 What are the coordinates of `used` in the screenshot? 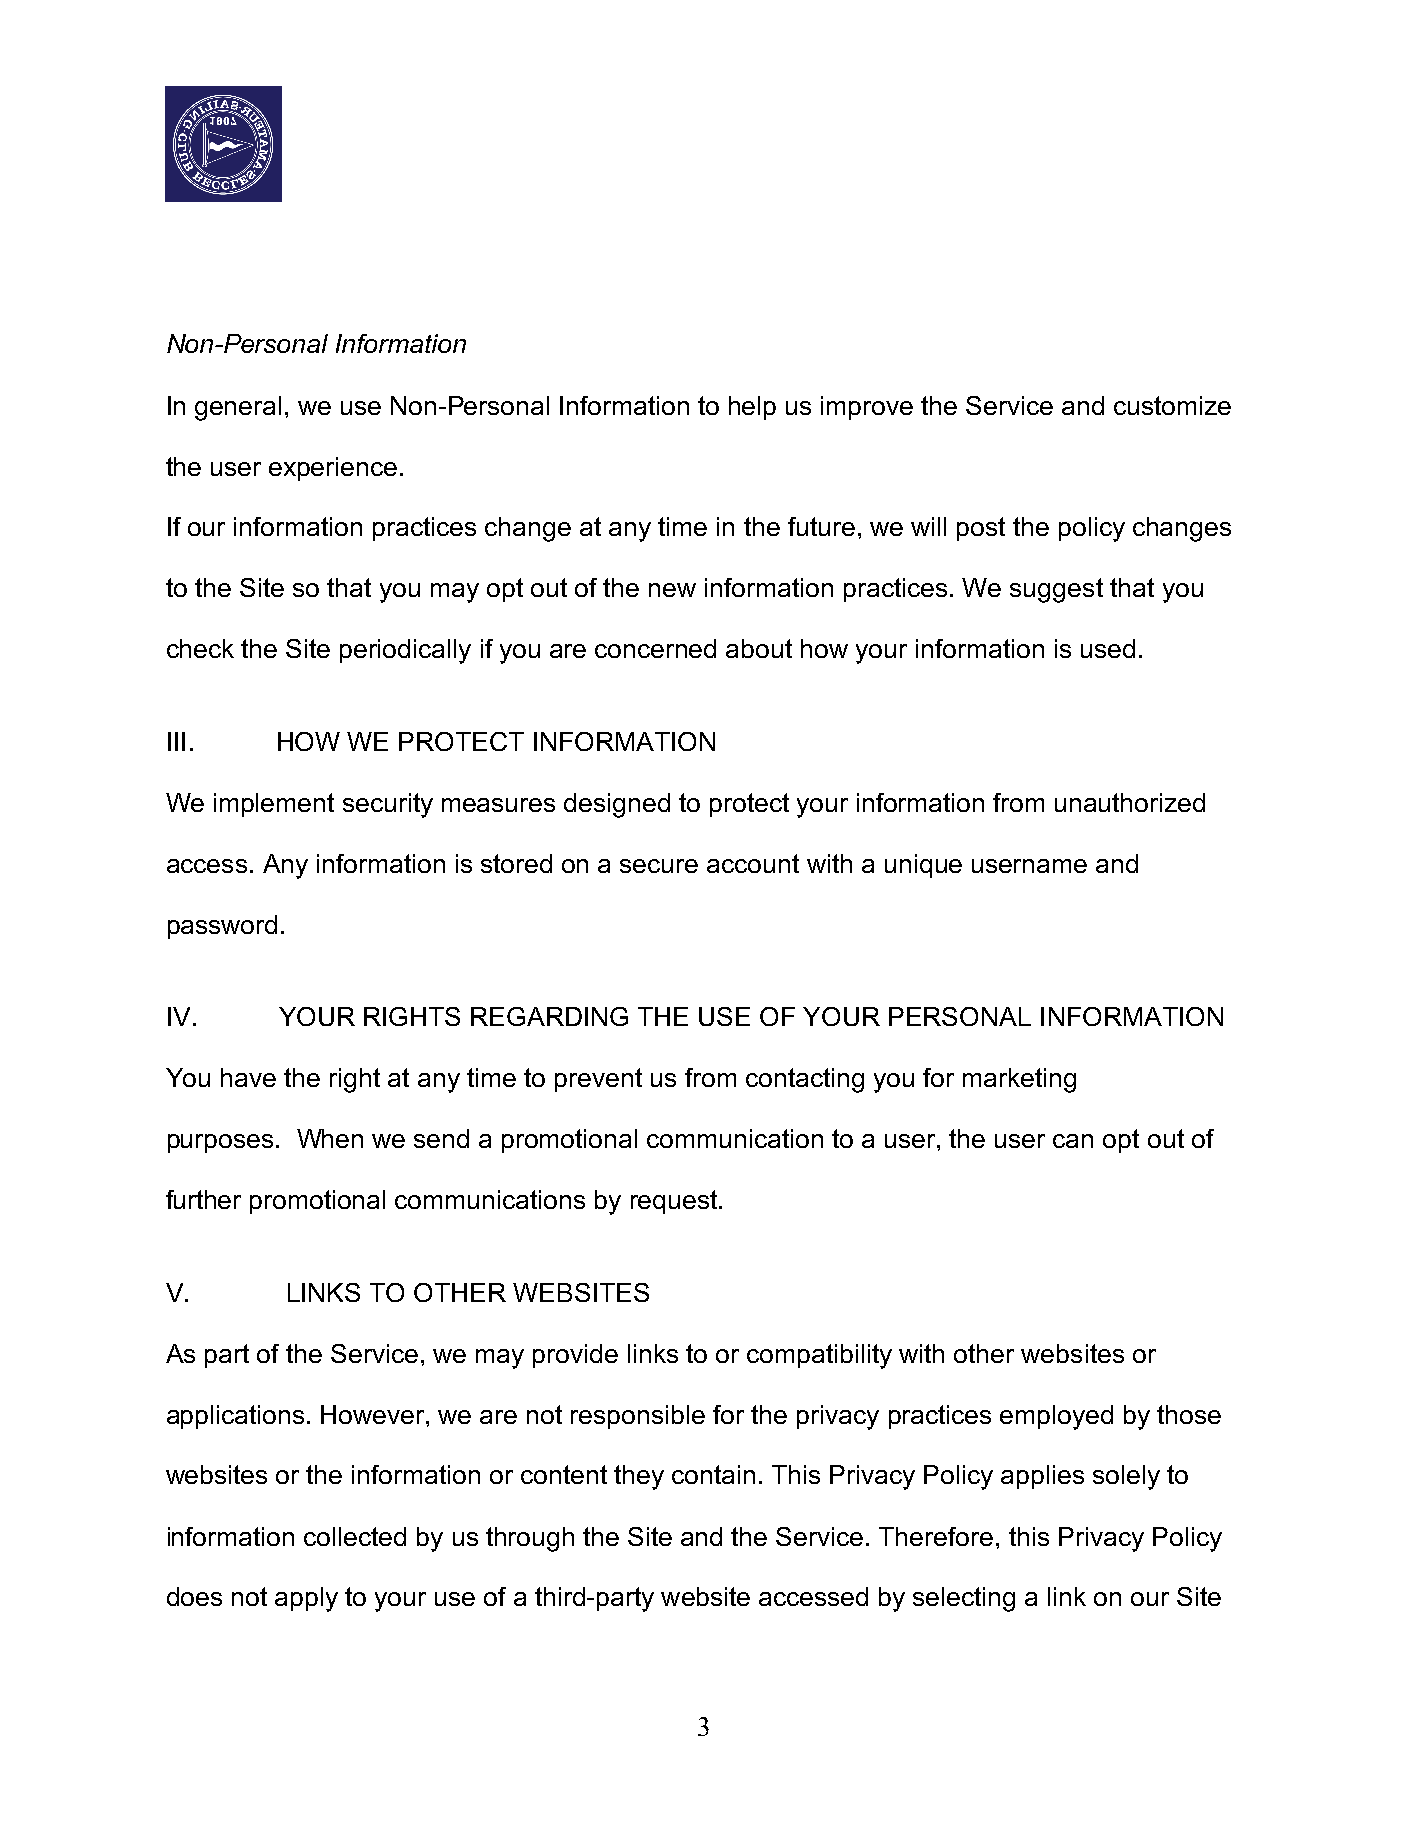 It's located at (1108, 648).
